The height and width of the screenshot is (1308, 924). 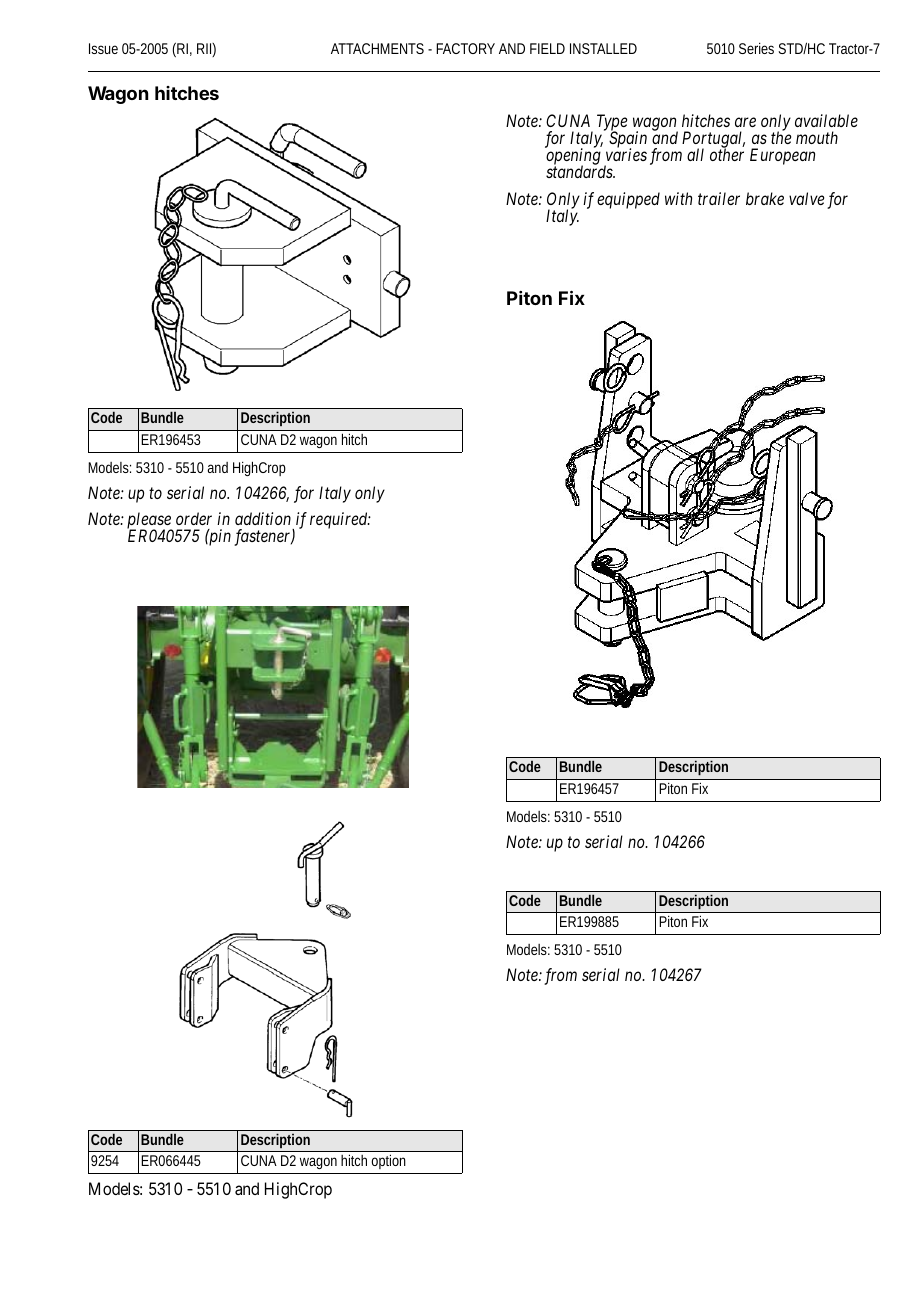 What do you see at coordinates (806, 198) in the screenshot?
I see `valve` at bounding box center [806, 198].
